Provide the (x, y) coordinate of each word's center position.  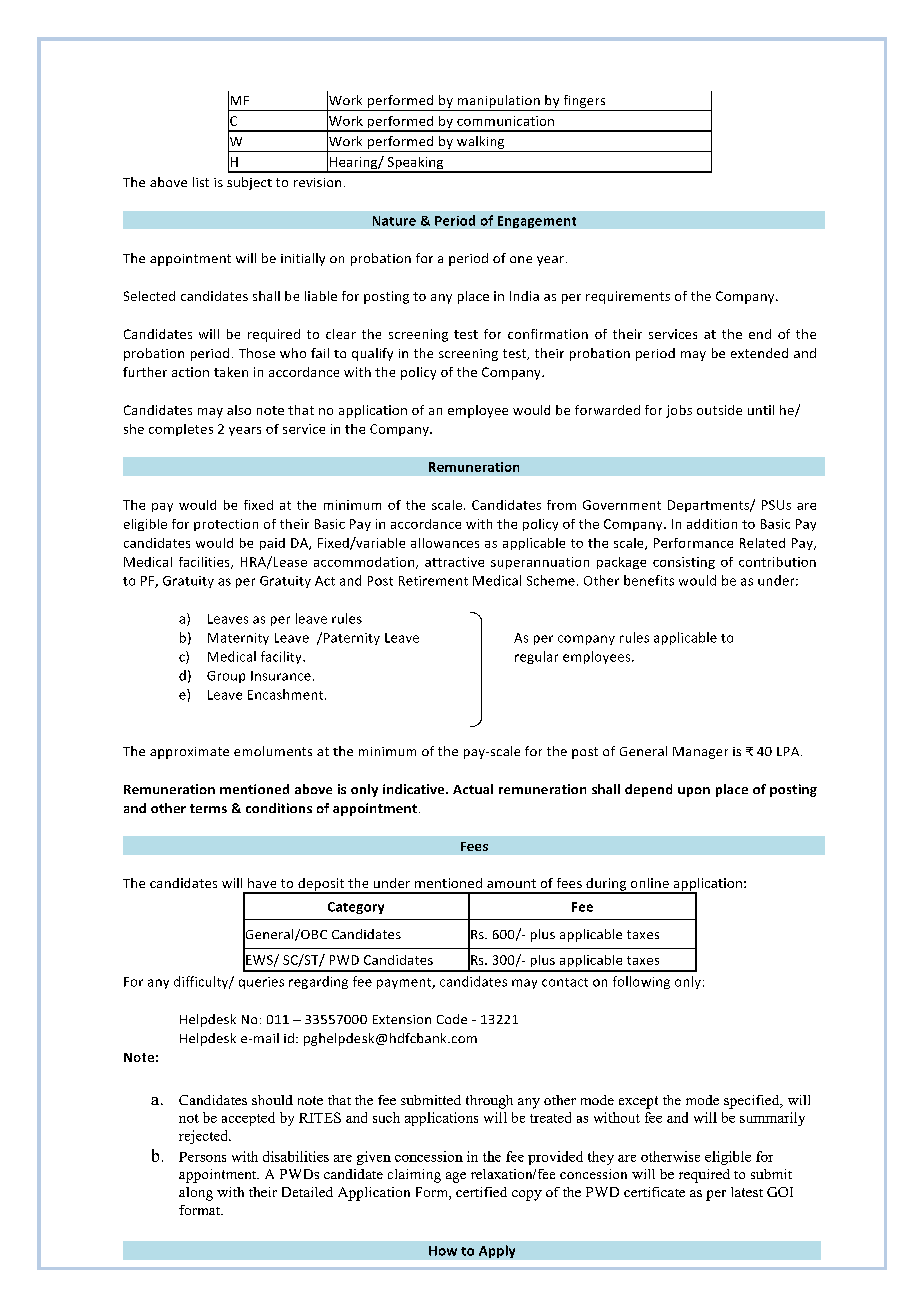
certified (481, 1192)
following (641, 982)
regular (536, 657)
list (201, 182)
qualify (372, 354)
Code (452, 1019)
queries (261, 983)
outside (719, 410)
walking (481, 144)
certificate (654, 1192)
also (239, 410)
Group (226, 677)
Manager (700, 753)
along (196, 1194)
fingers (584, 103)
